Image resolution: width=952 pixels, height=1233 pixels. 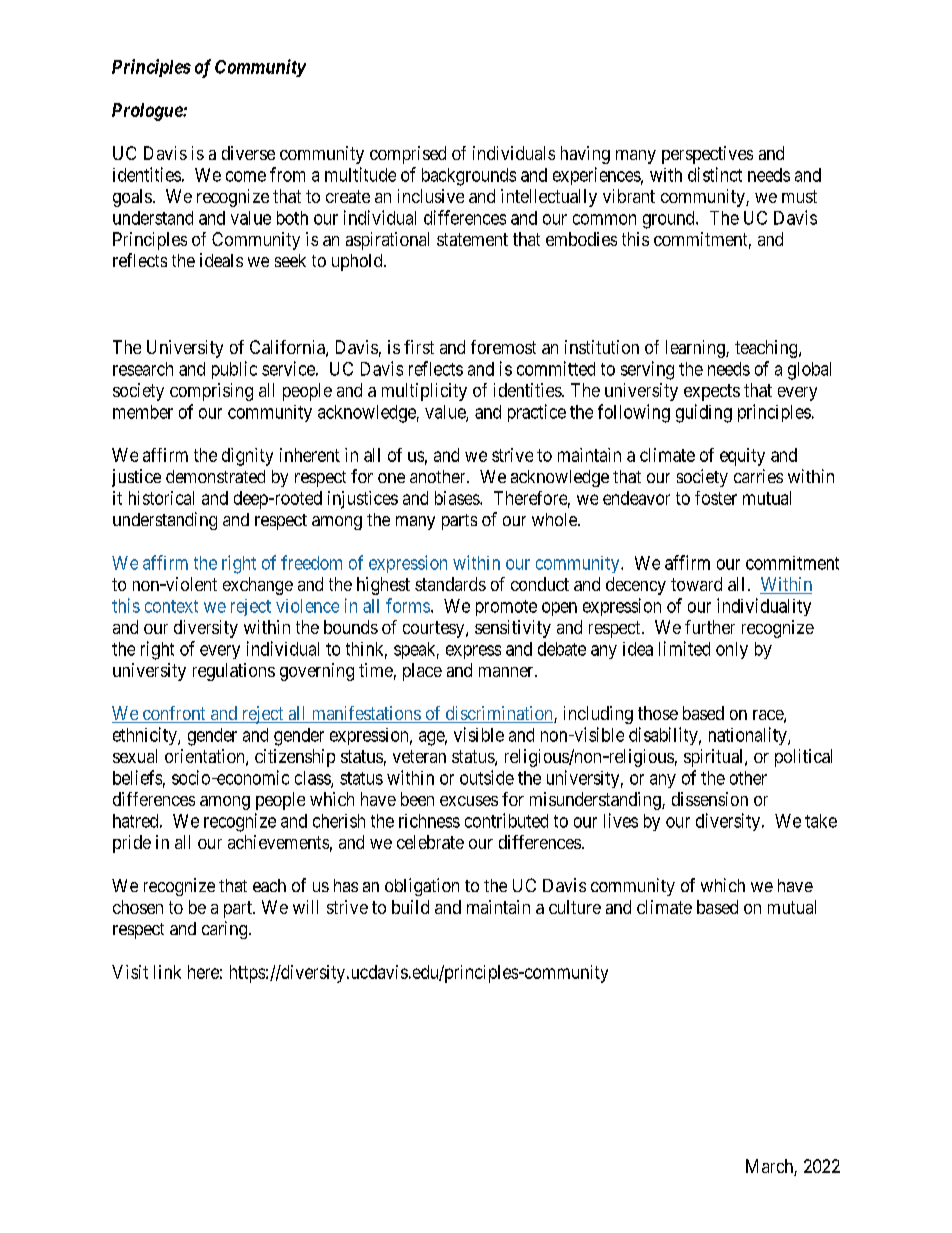 What do you see at coordinates (503, 347) in the image?
I see `foremost` at bounding box center [503, 347].
